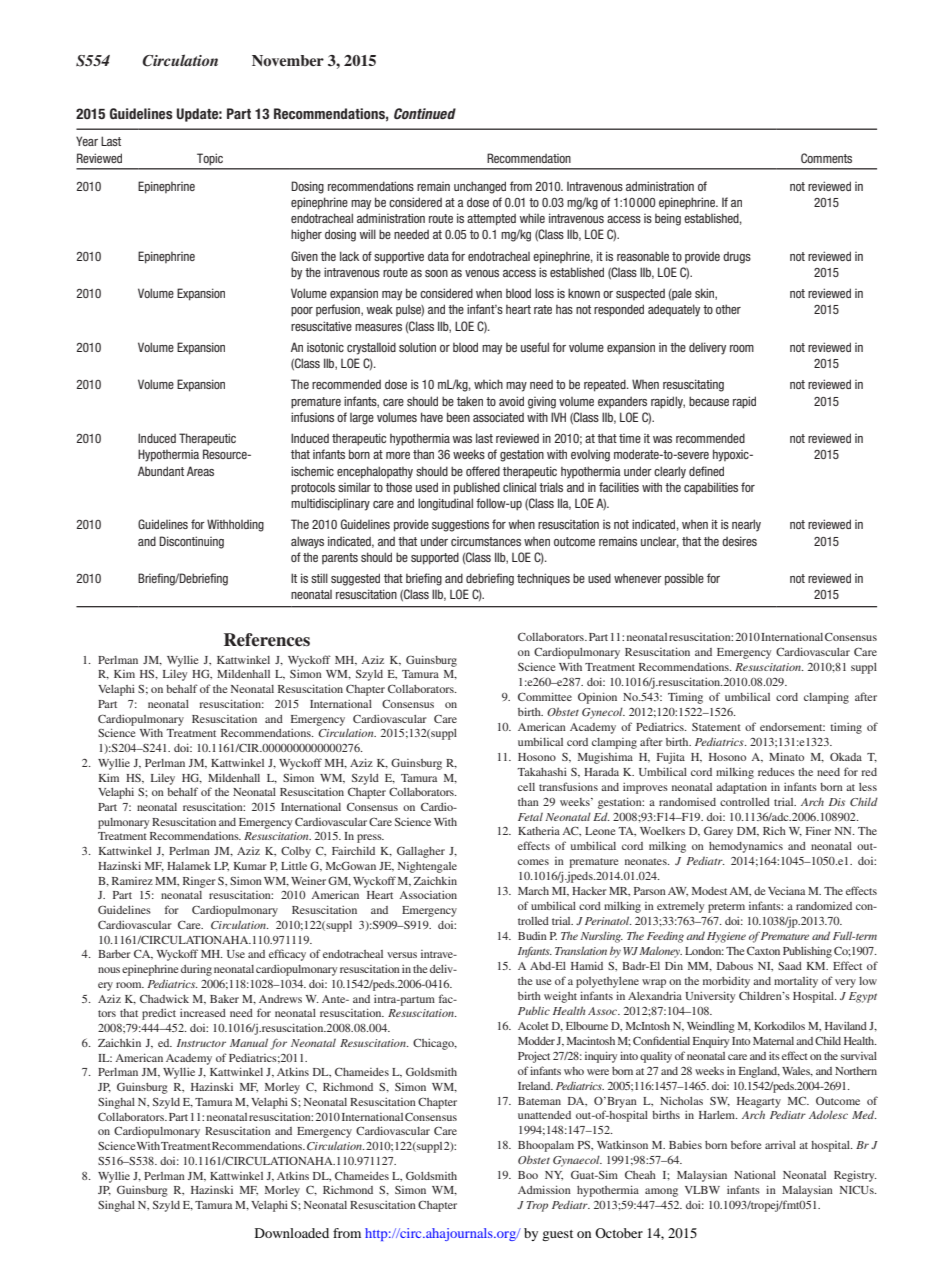  What do you see at coordinates (210, 159) in the screenshot?
I see `Topic` at bounding box center [210, 159].
